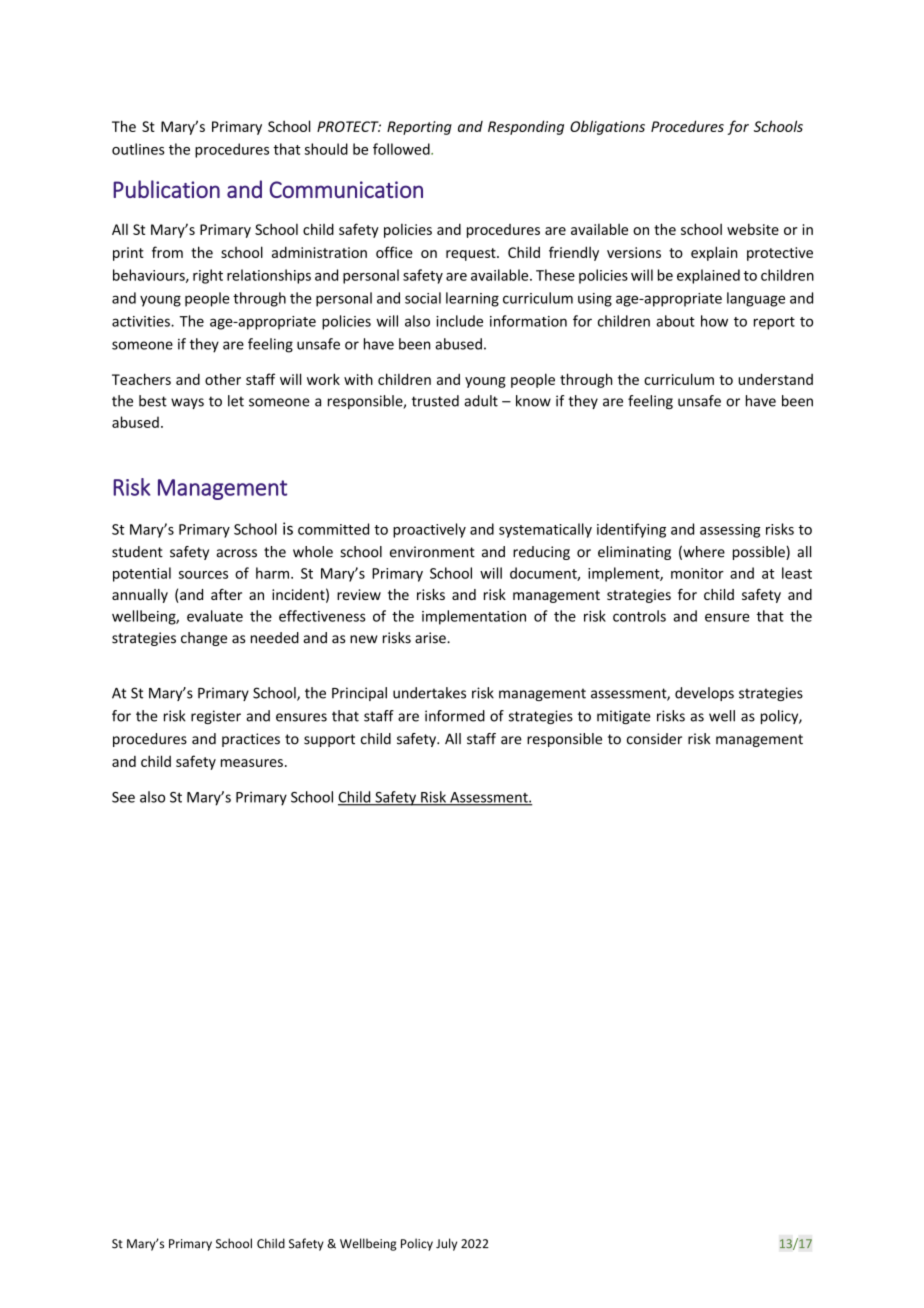 The height and width of the screenshot is (1308, 924). What do you see at coordinates (166, 189) in the screenshot?
I see `Publication` at bounding box center [166, 189].
